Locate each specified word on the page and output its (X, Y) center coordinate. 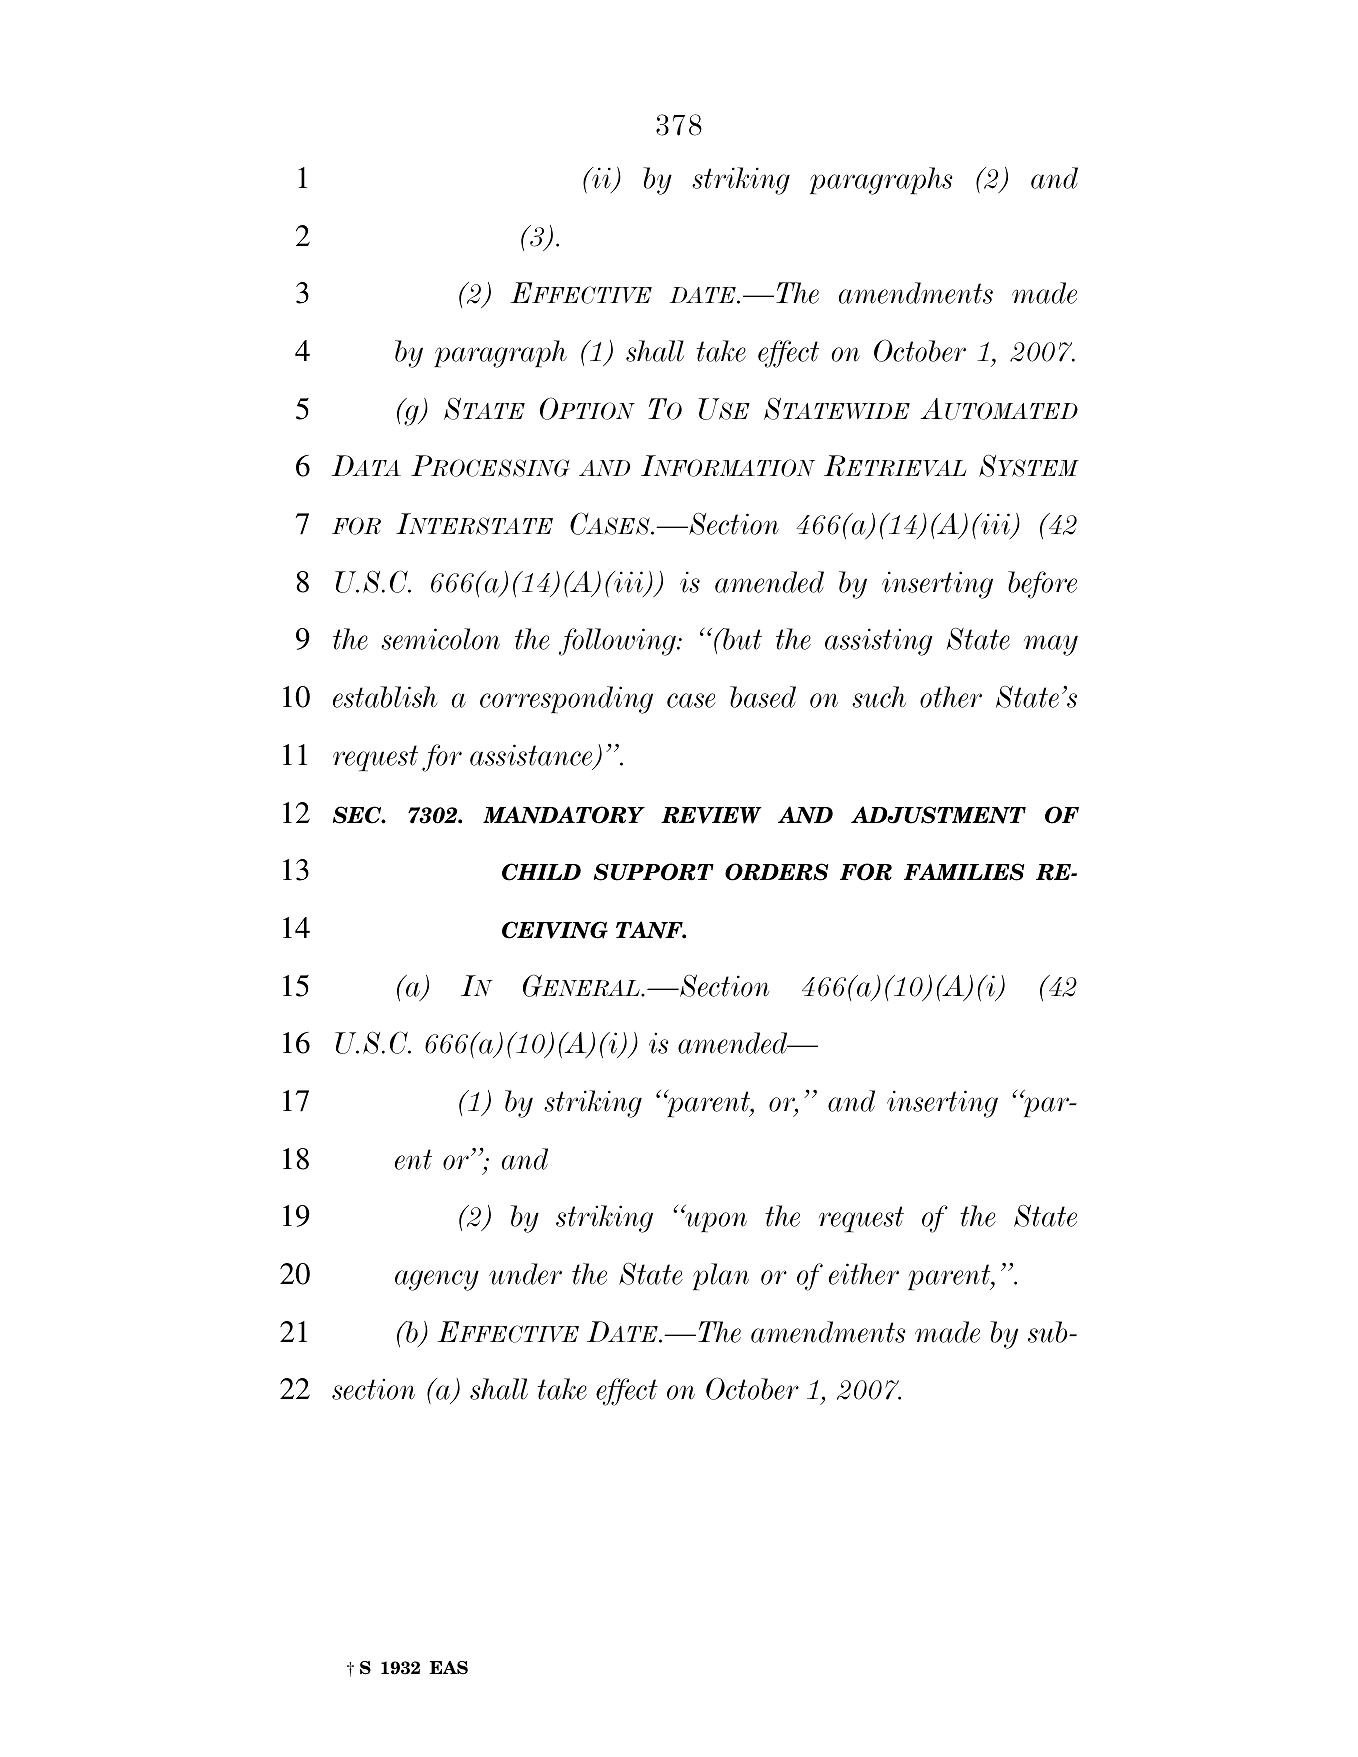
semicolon (440, 639)
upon (715, 1221)
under (525, 1274)
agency (437, 1280)
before (1042, 585)
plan (721, 1276)
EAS (448, 1668)
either (864, 1274)
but (741, 639)
